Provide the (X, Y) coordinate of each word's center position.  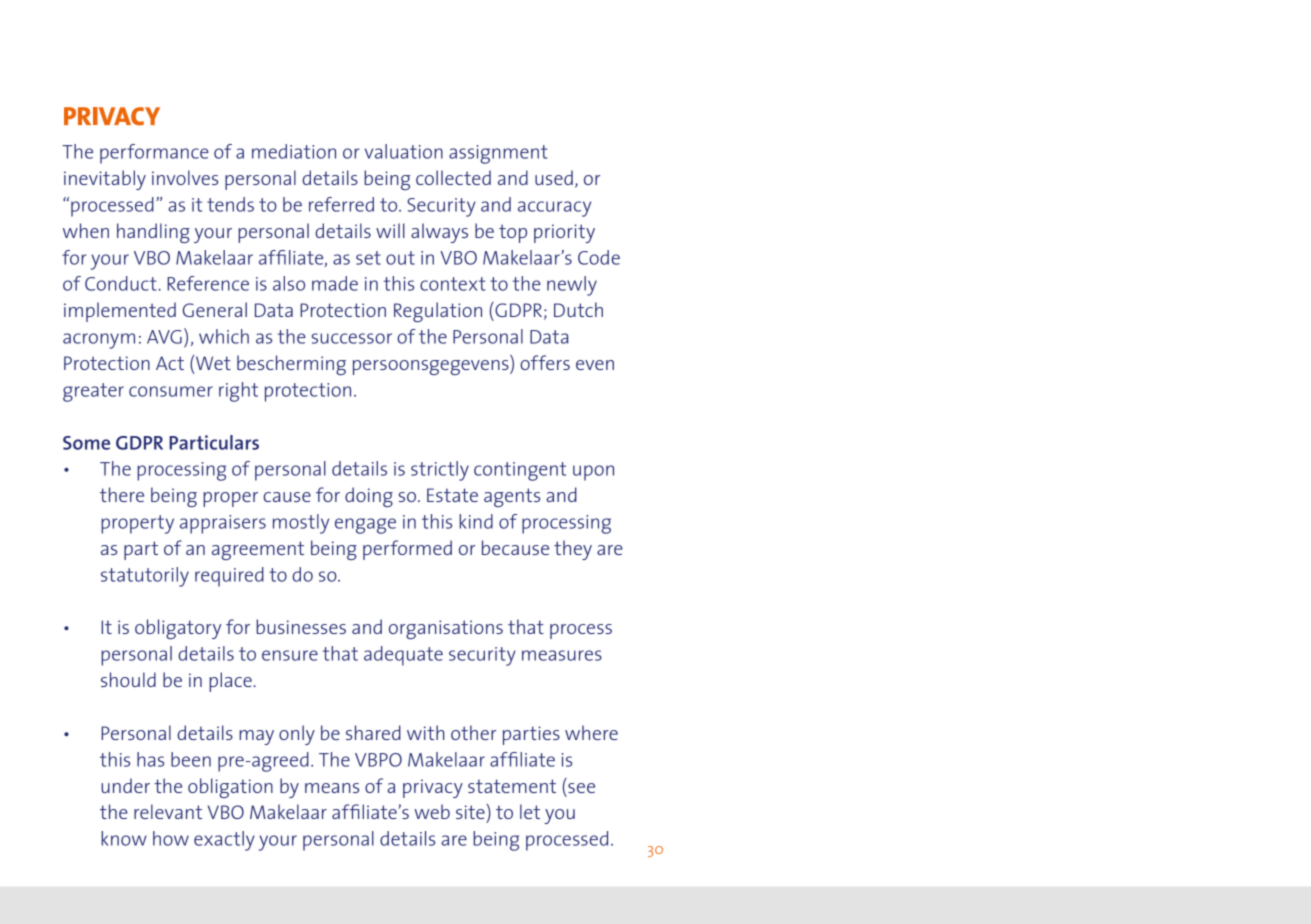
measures (562, 655)
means (332, 788)
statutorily (145, 577)
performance (154, 154)
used (554, 177)
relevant (168, 811)
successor (352, 338)
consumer (171, 391)
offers (545, 362)
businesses (301, 626)
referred (341, 204)
